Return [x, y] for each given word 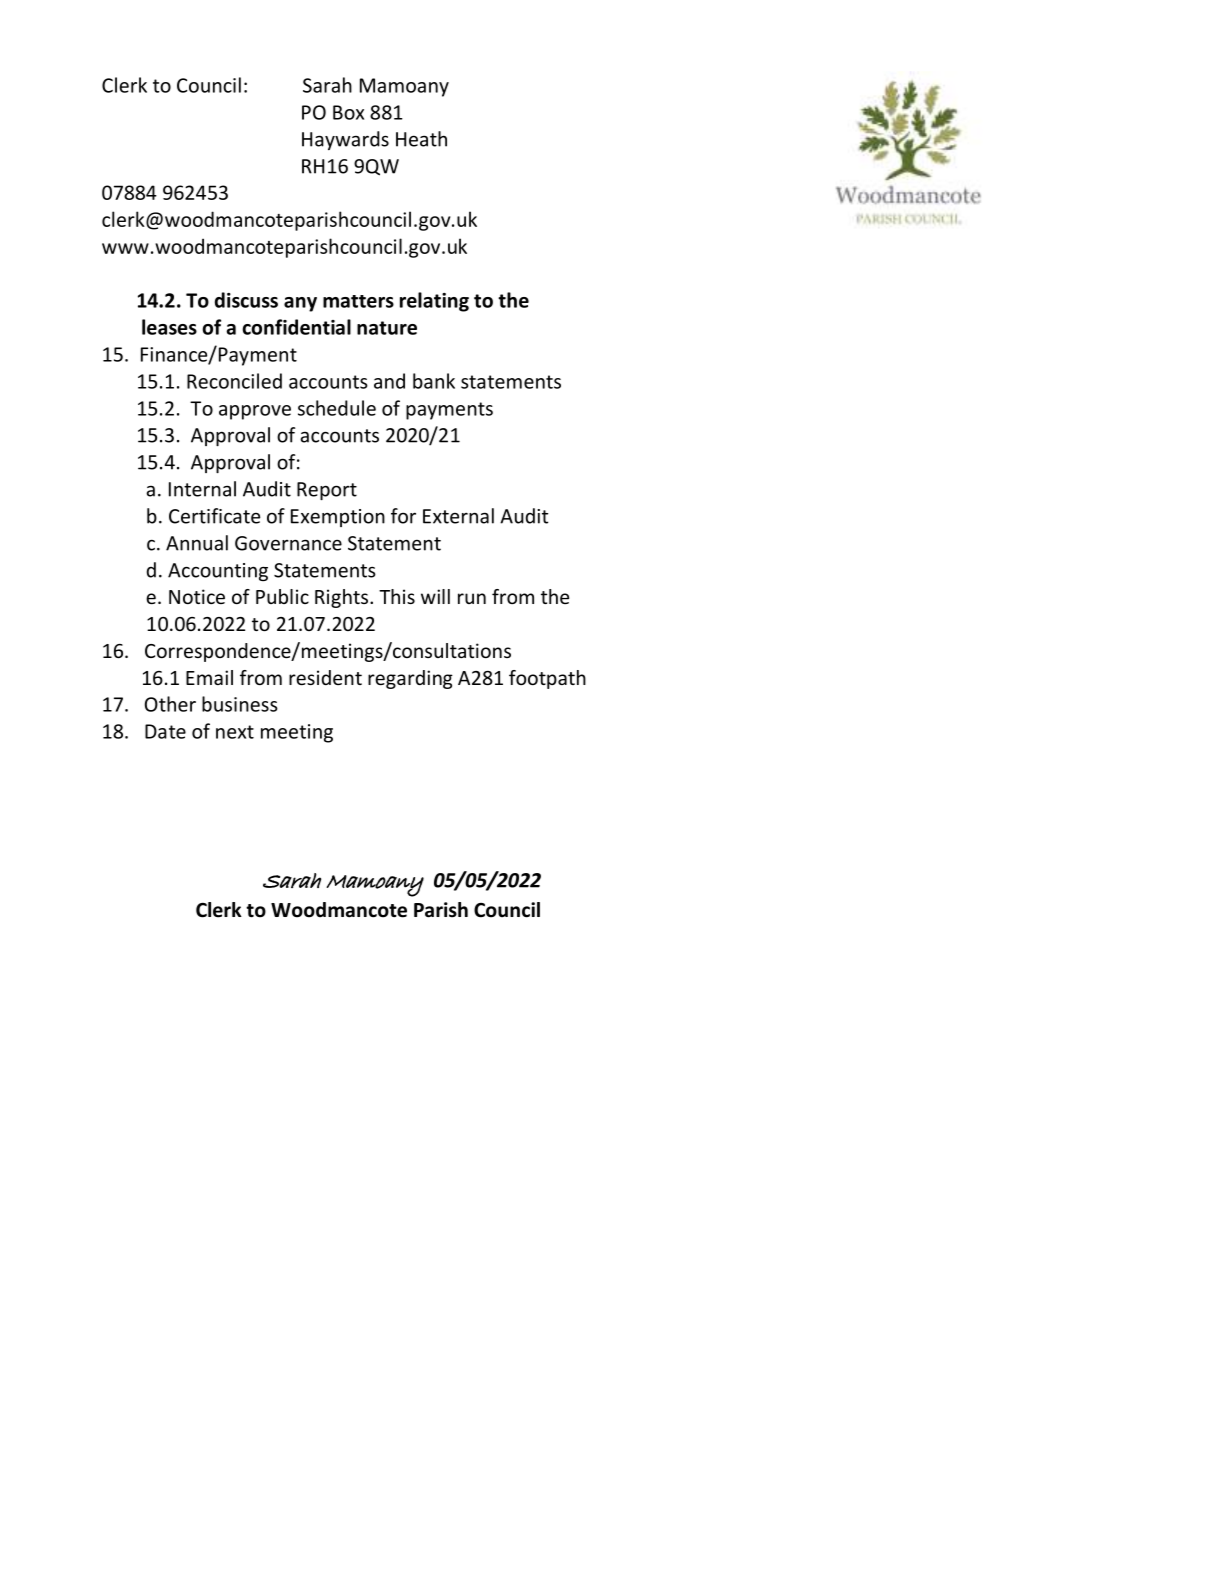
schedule [337, 408]
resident [325, 677]
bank [434, 381]
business [240, 704]
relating [434, 302]
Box [348, 112]
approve [255, 412]
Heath [421, 139]
